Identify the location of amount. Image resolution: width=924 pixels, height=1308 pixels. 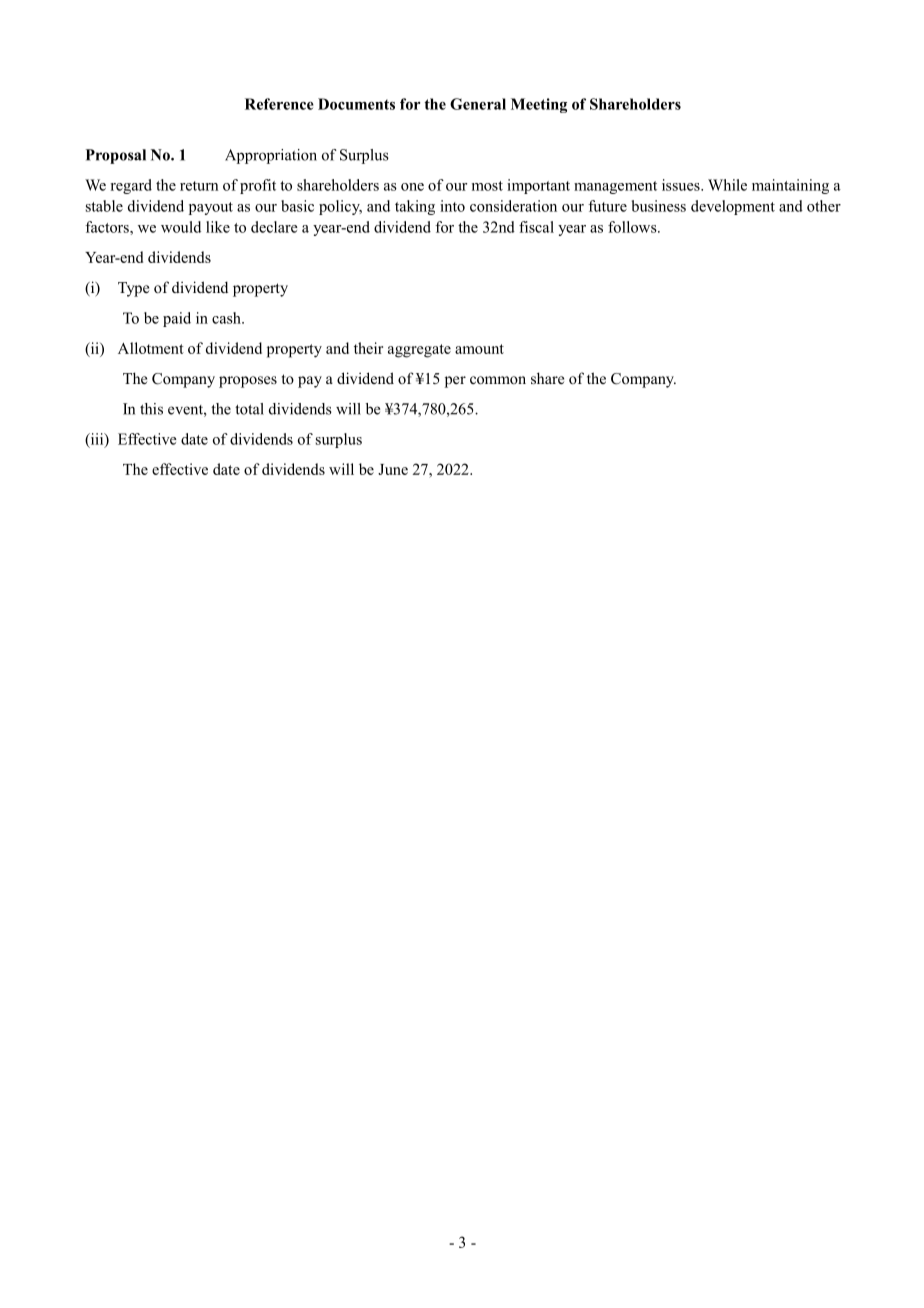
(479, 349).
